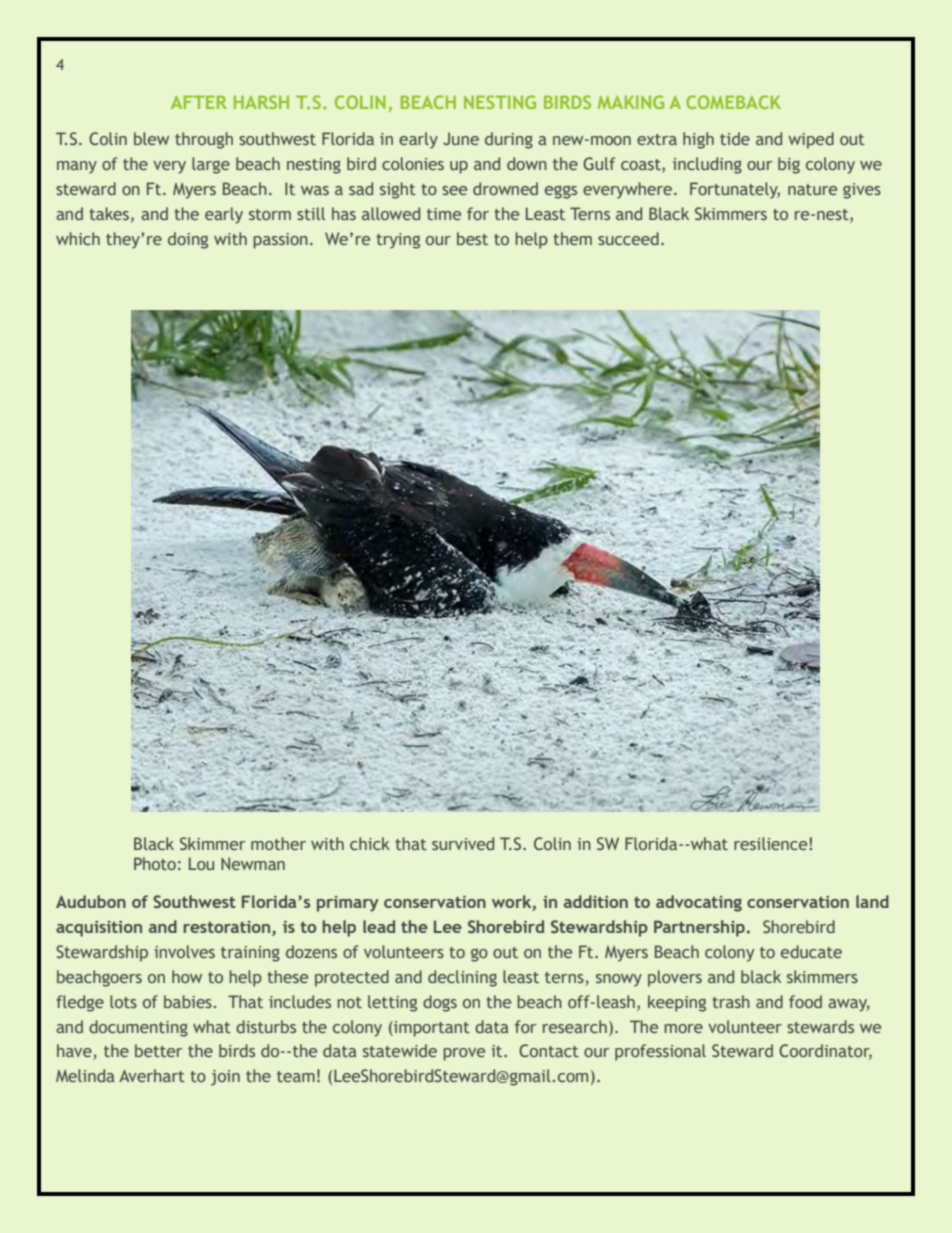 This screenshot has height=1233, width=952. What do you see at coordinates (464, 1054) in the screenshot?
I see `prove` at bounding box center [464, 1054].
